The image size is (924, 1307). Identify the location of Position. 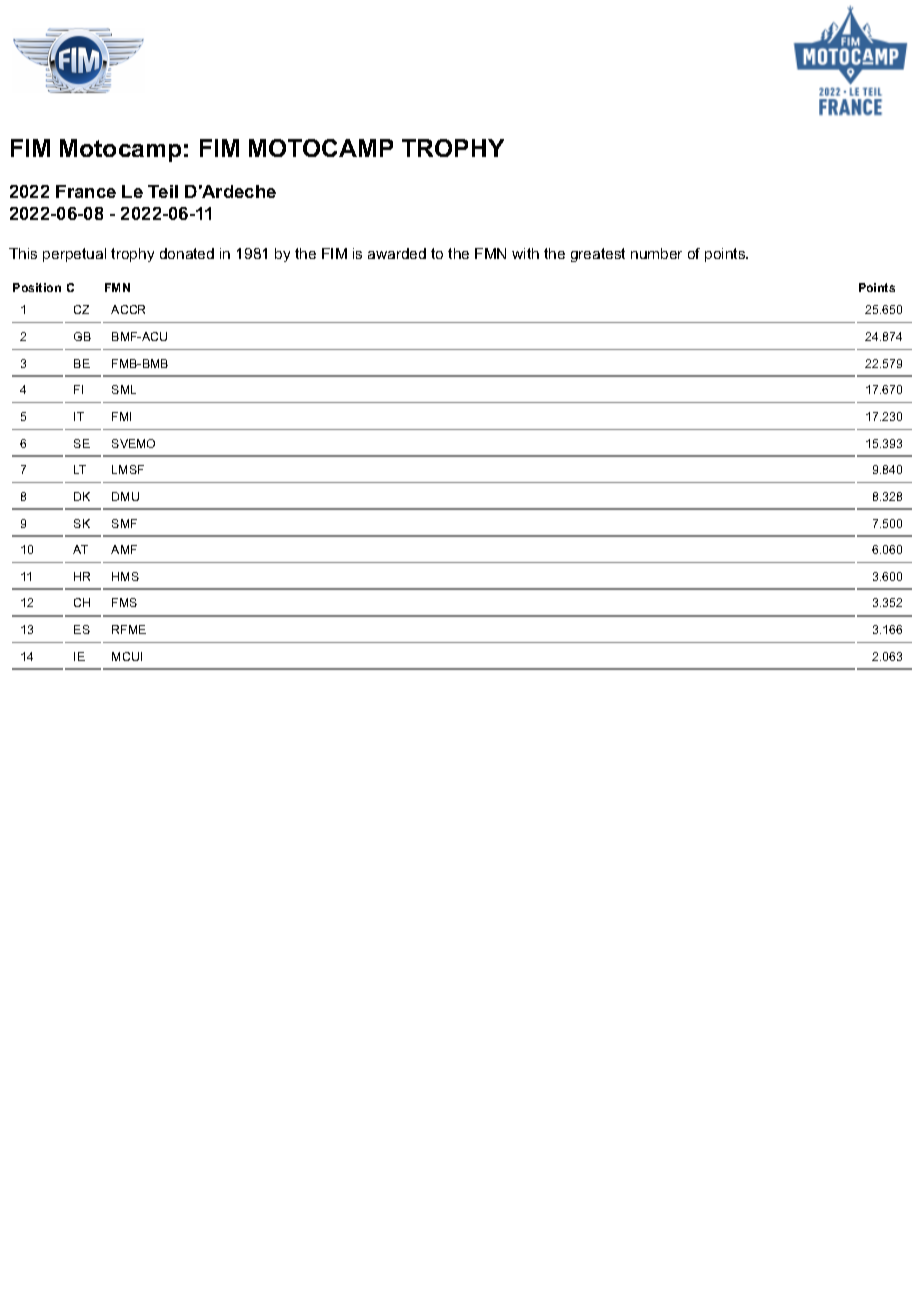
(37, 287).
